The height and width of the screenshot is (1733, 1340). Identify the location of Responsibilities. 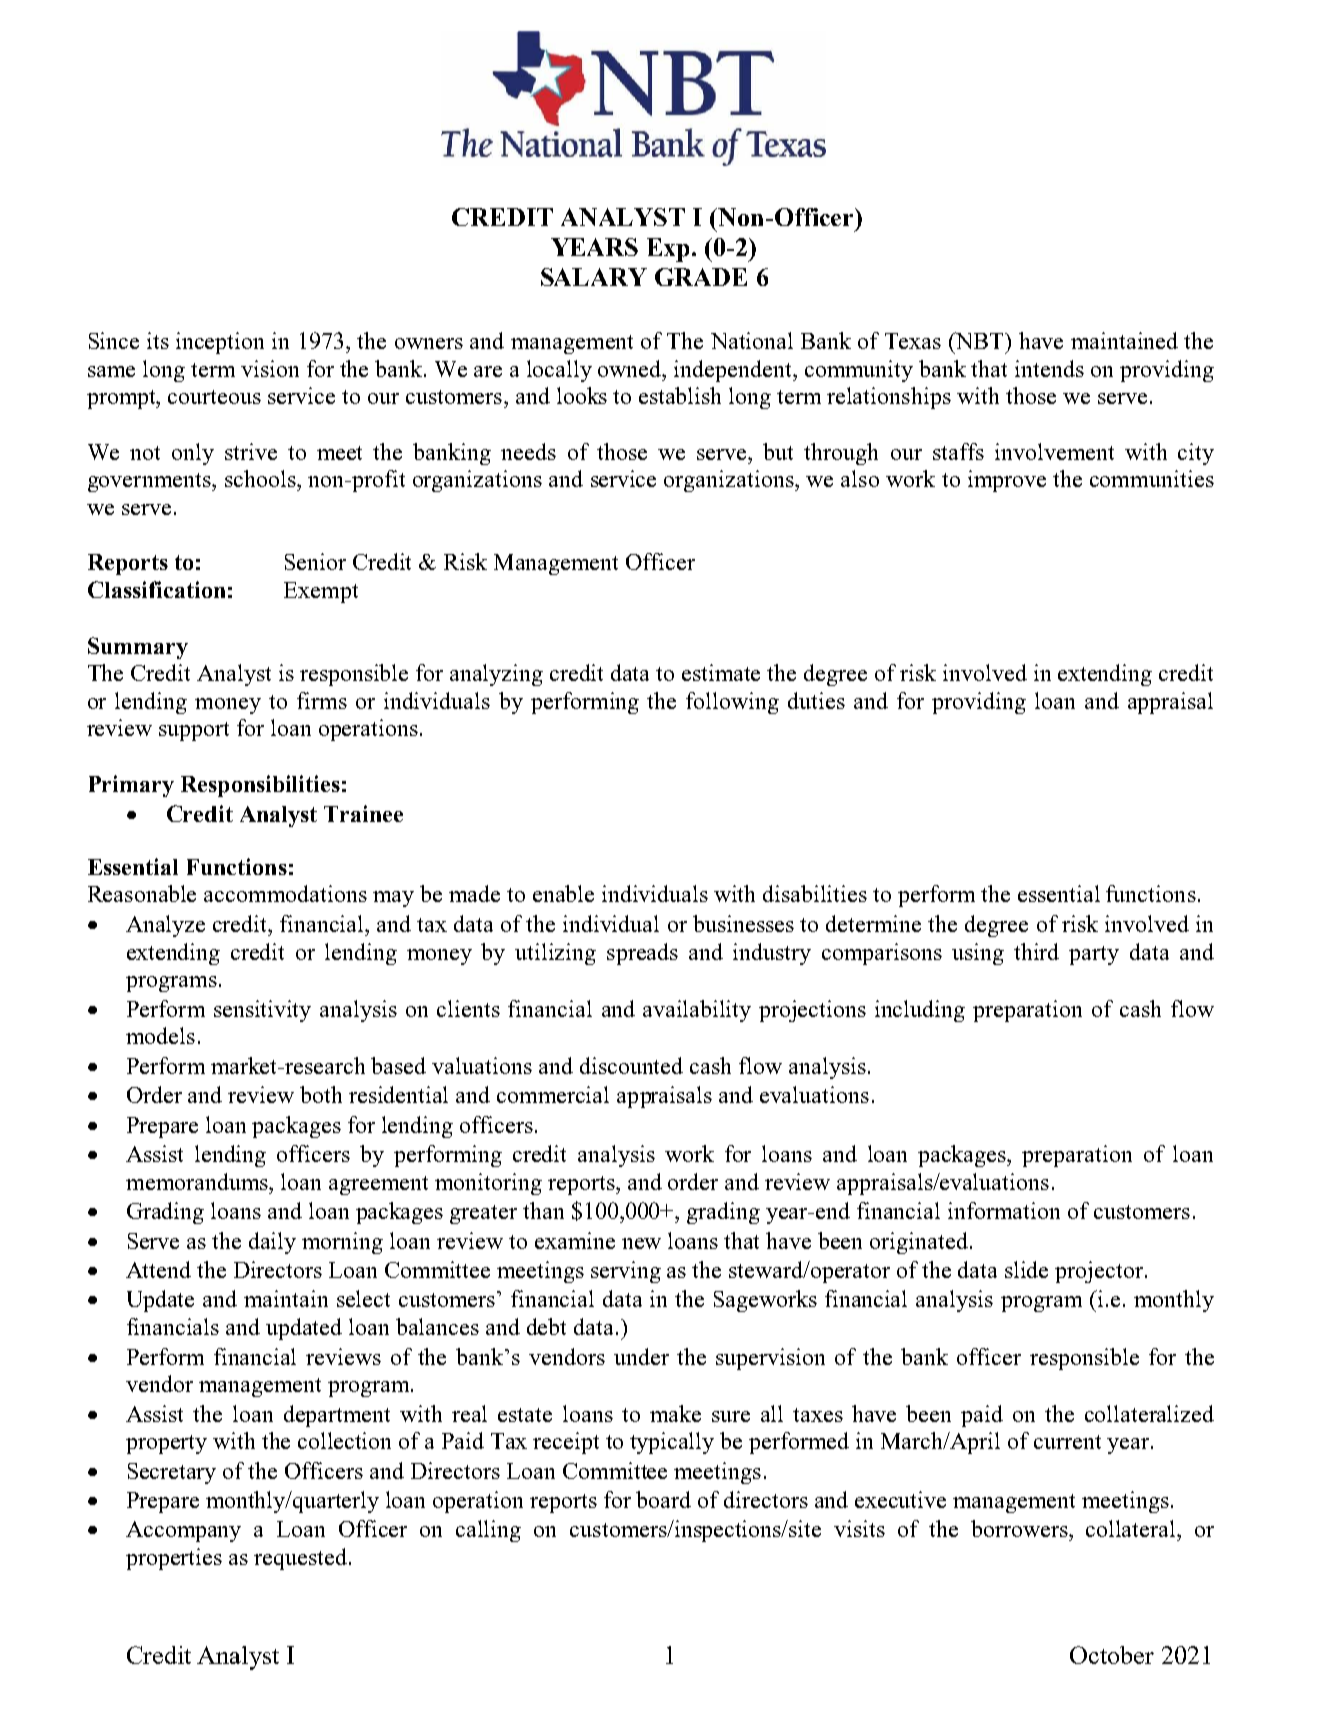
(260, 786).
